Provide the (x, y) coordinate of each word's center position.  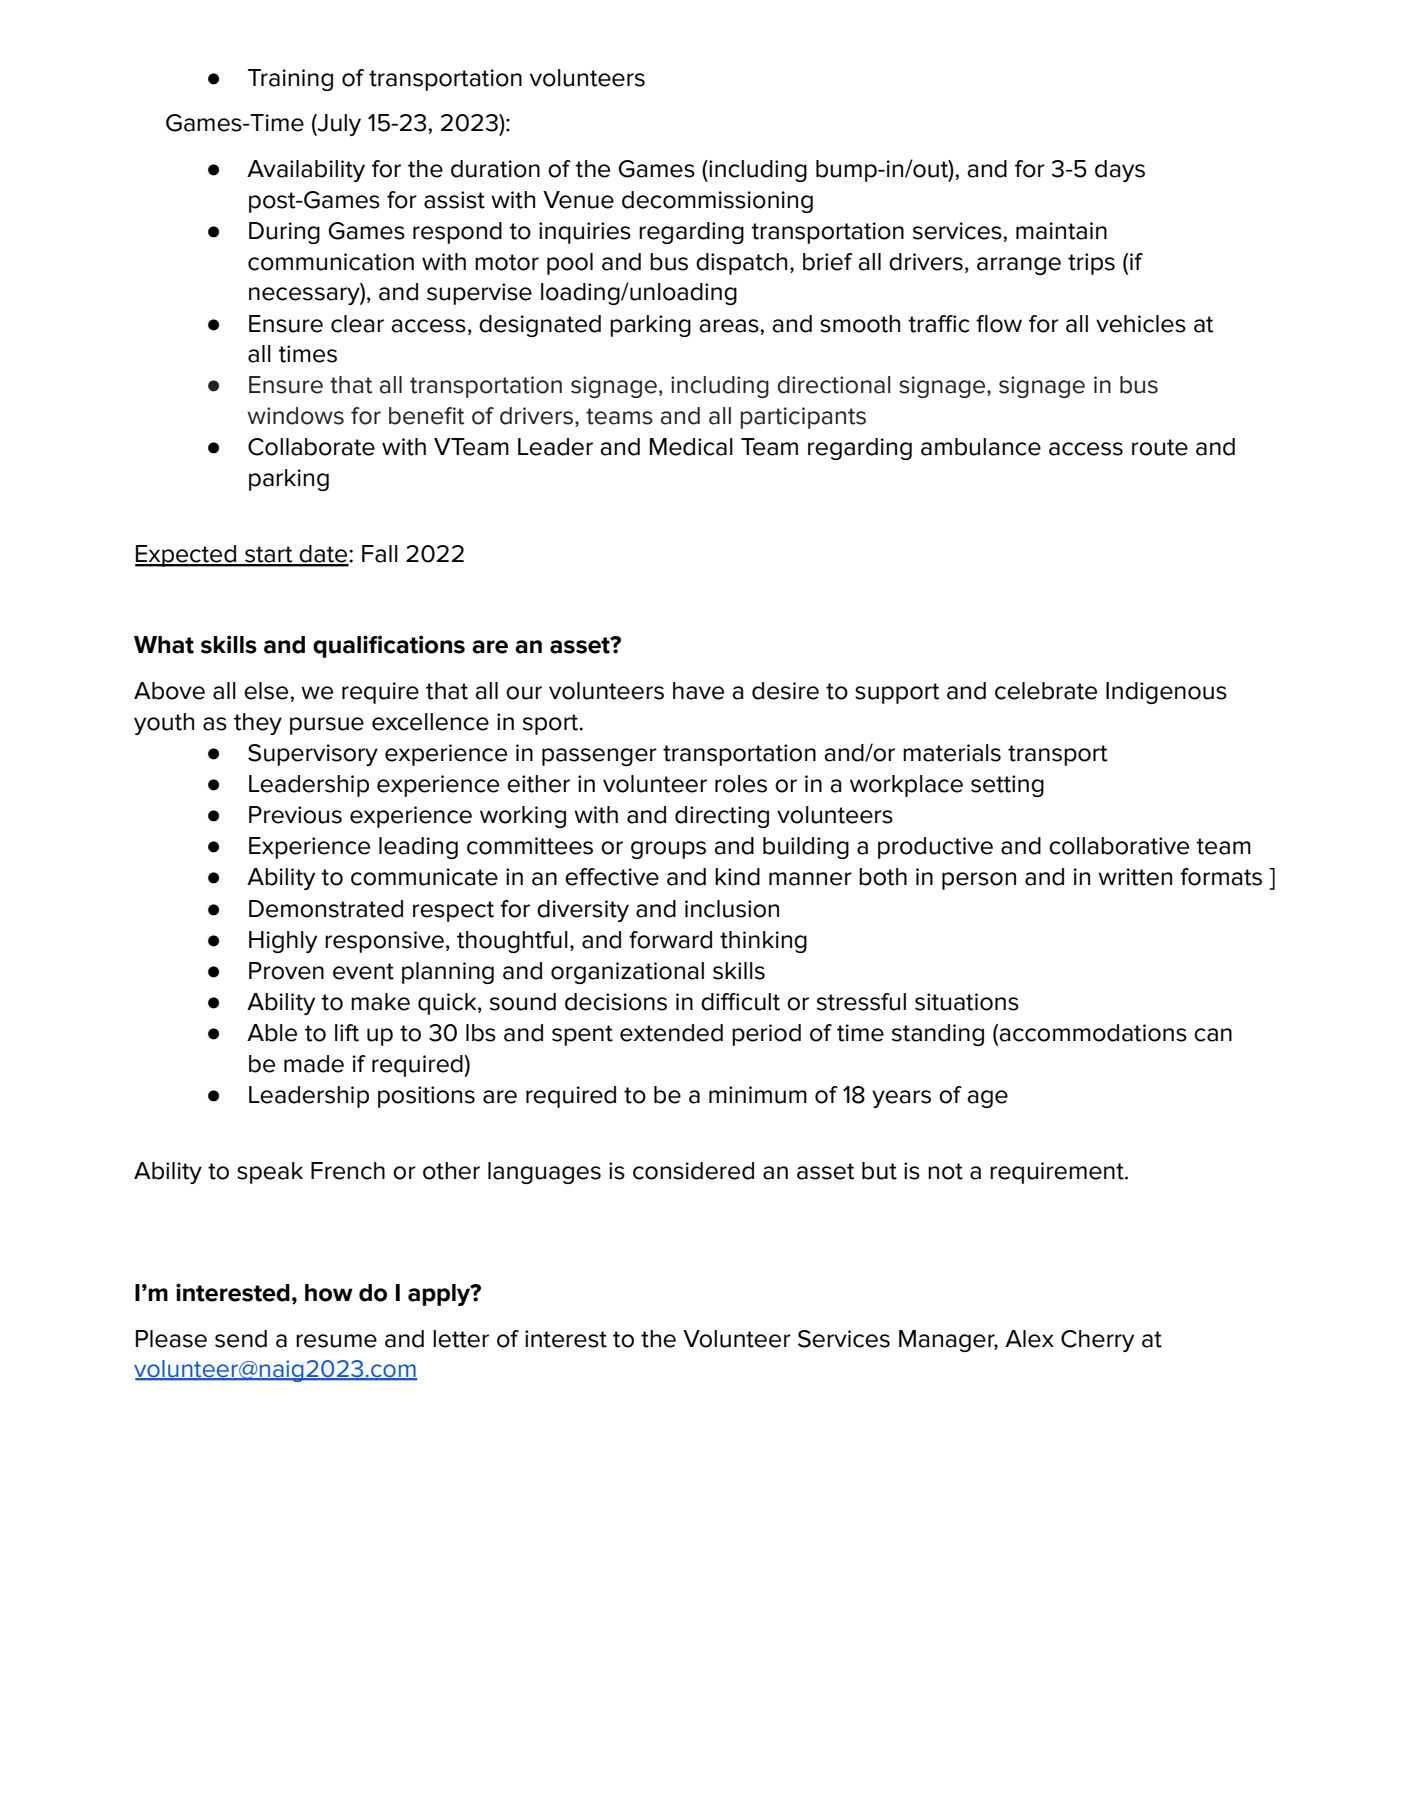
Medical (691, 447)
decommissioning (717, 202)
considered (693, 1171)
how (329, 1293)
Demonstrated (326, 909)
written (1135, 877)
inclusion (732, 909)
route (1160, 447)
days (1120, 171)
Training (290, 80)
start (269, 555)
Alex (1029, 1339)
